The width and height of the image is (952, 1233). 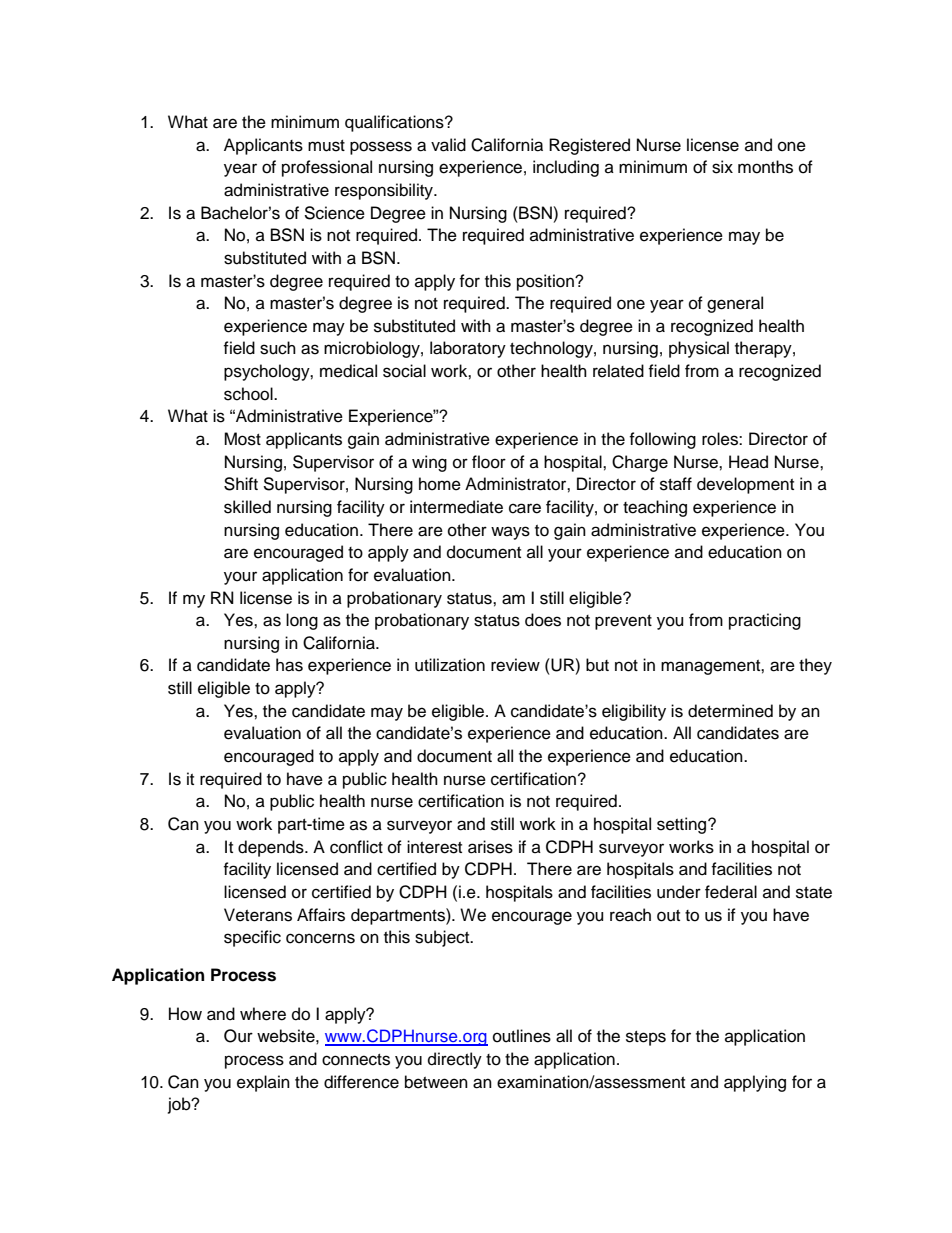 I want to click on directly, so click(x=455, y=1060).
